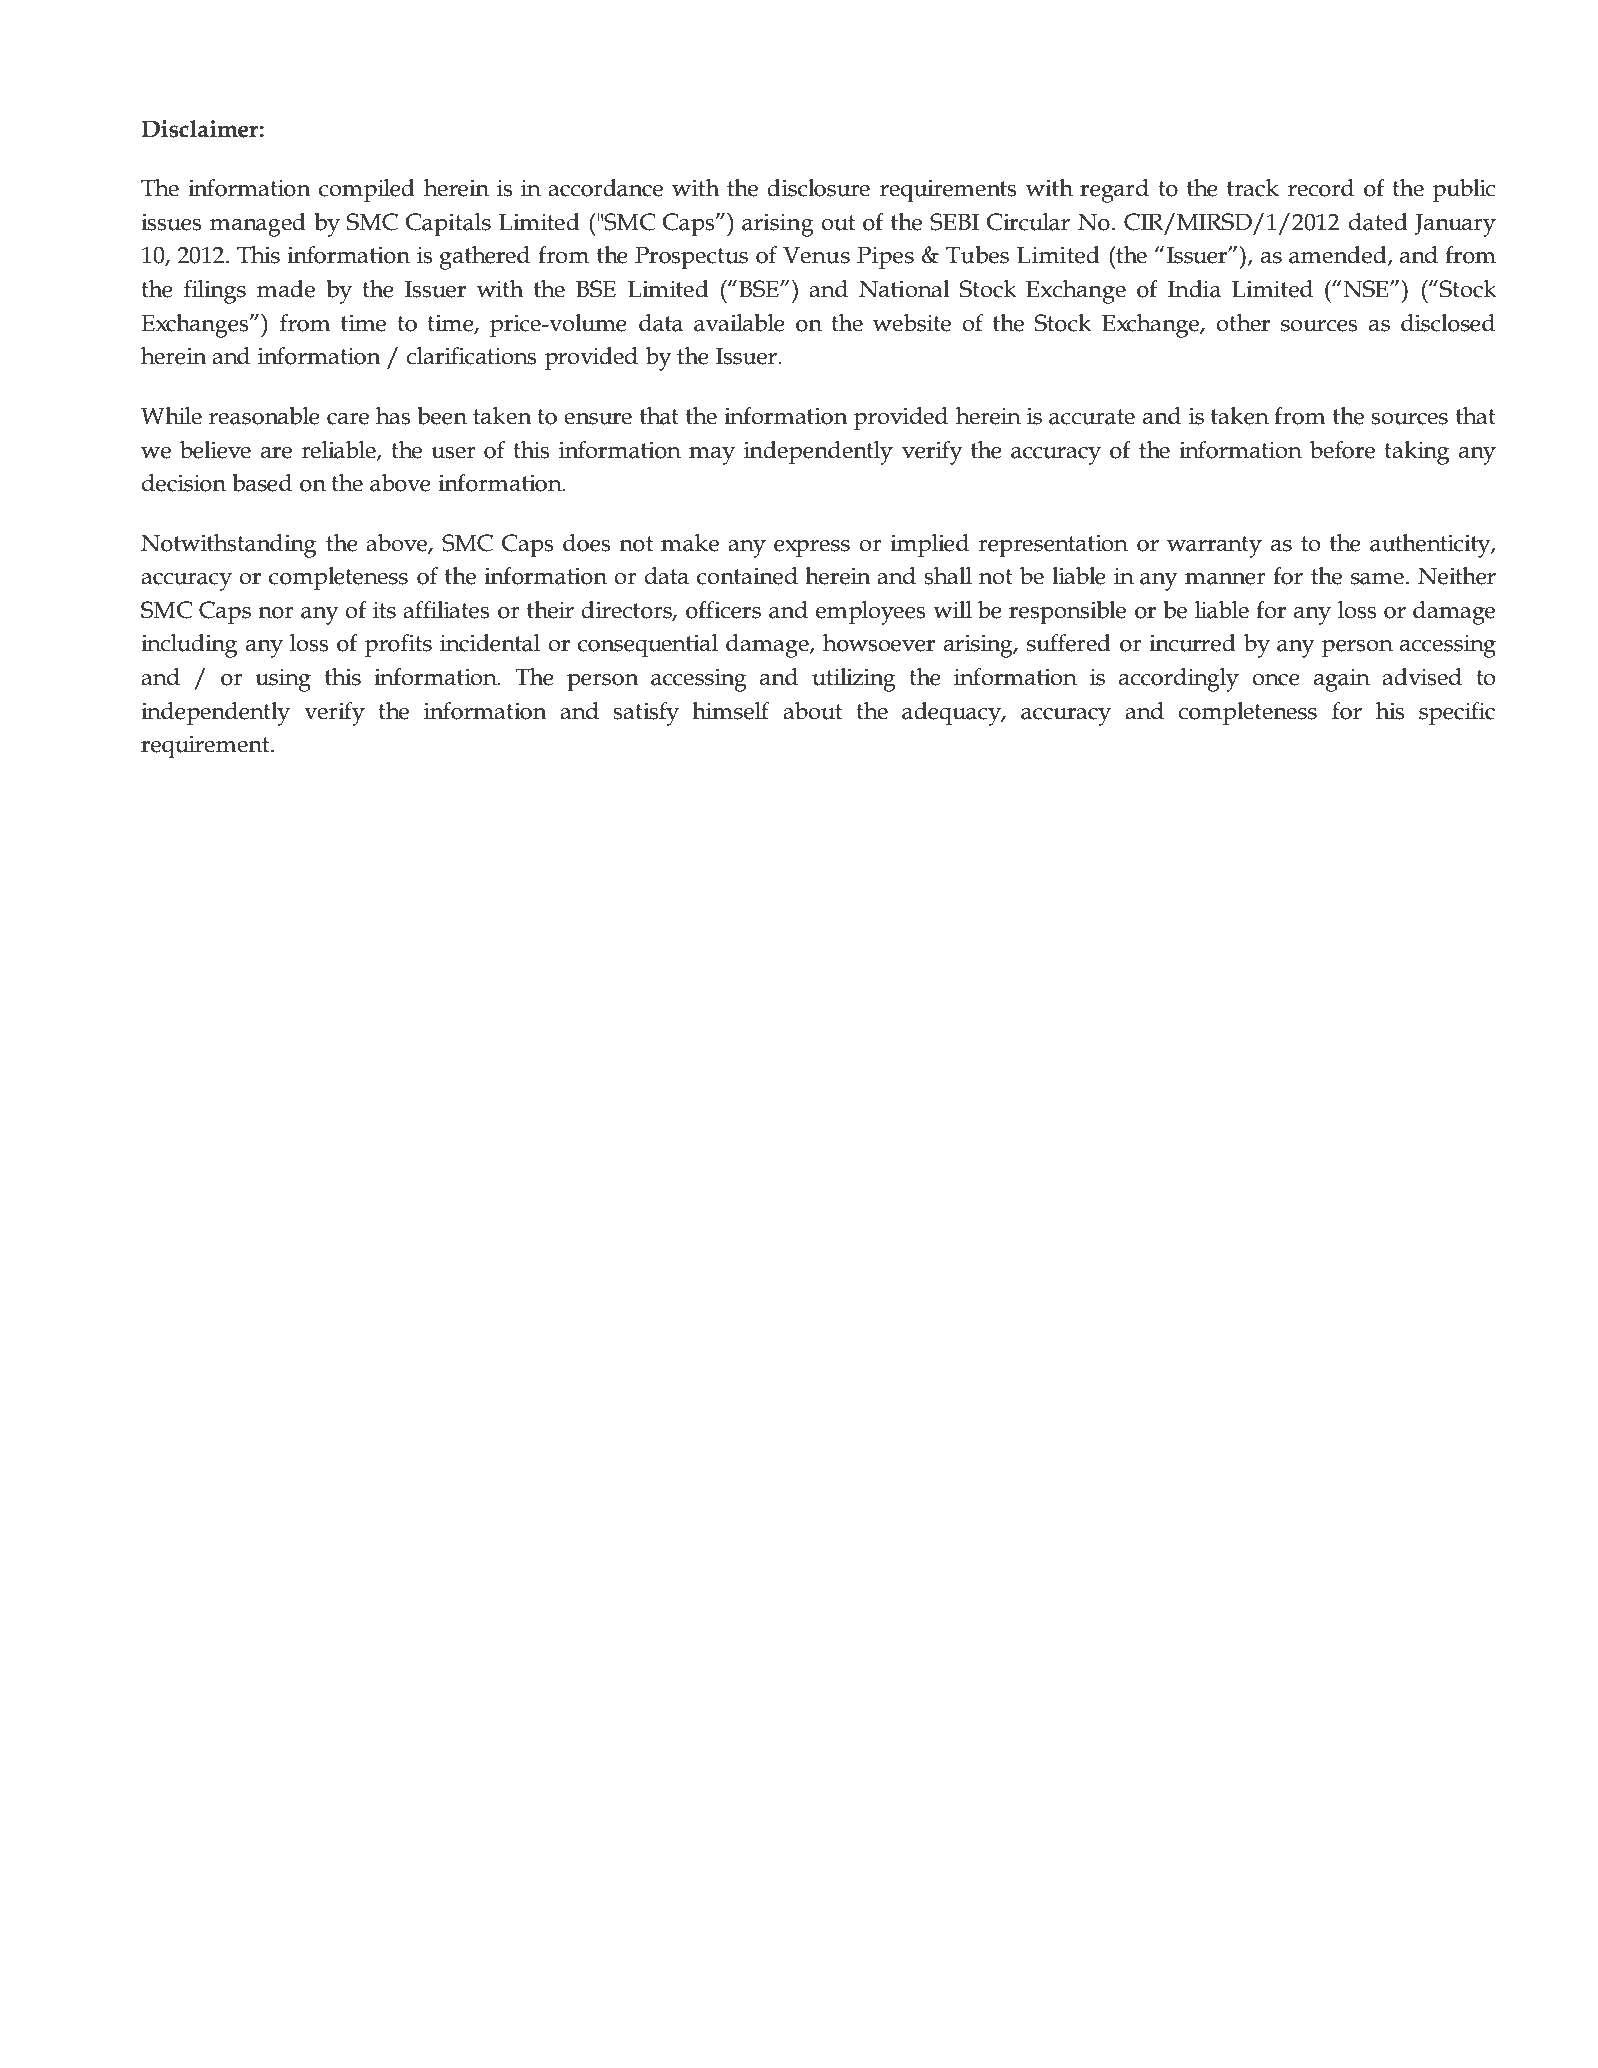 The height and width of the image is (2068, 1598). What do you see at coordinates (367, 191) in the image?
I see `compiled` at bounding box center [367, 191].
